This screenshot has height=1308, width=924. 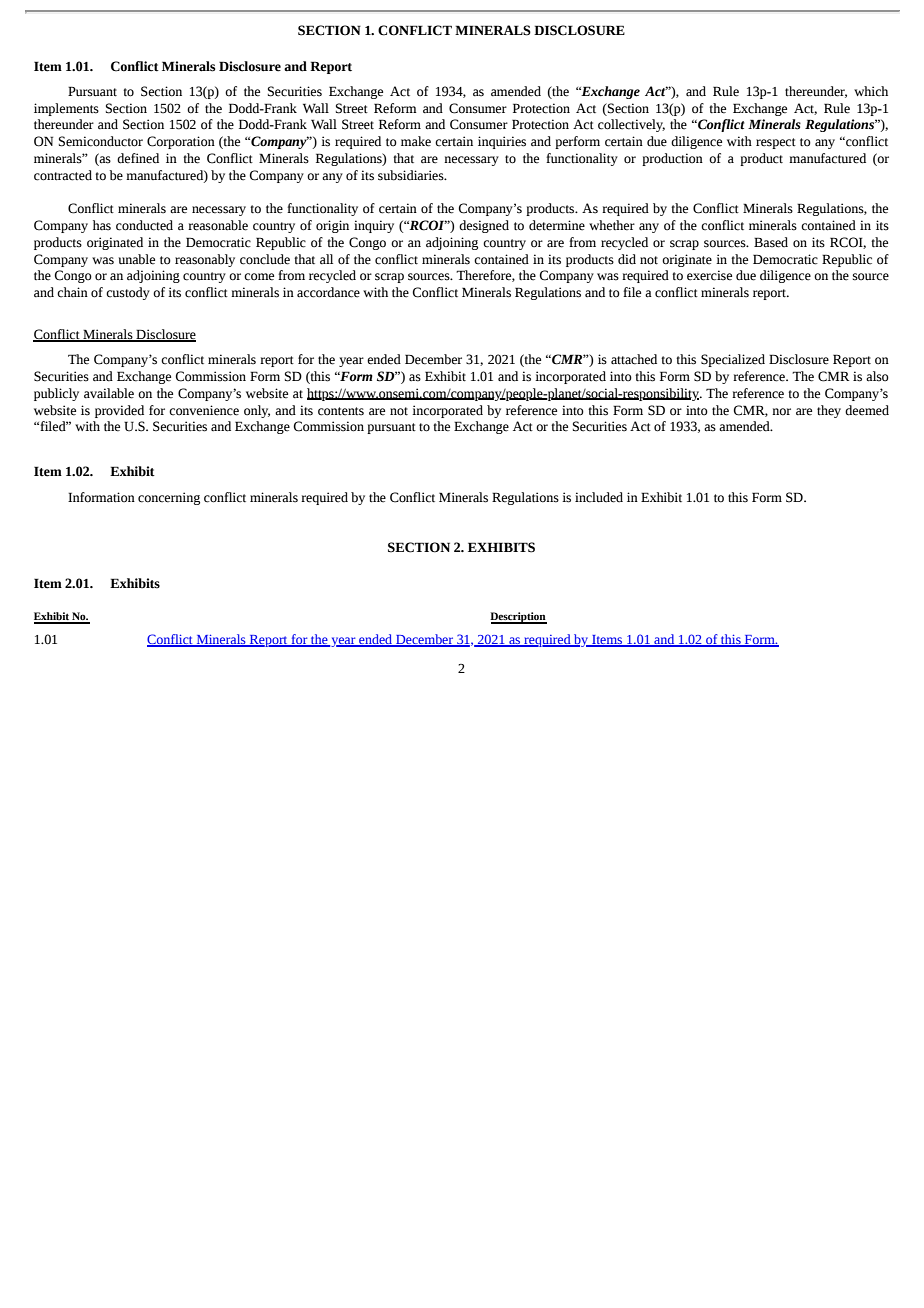 What do you see at coordinates (484, 226) in the screenshot?
I see `designed` at bounding box center [484, 226].
